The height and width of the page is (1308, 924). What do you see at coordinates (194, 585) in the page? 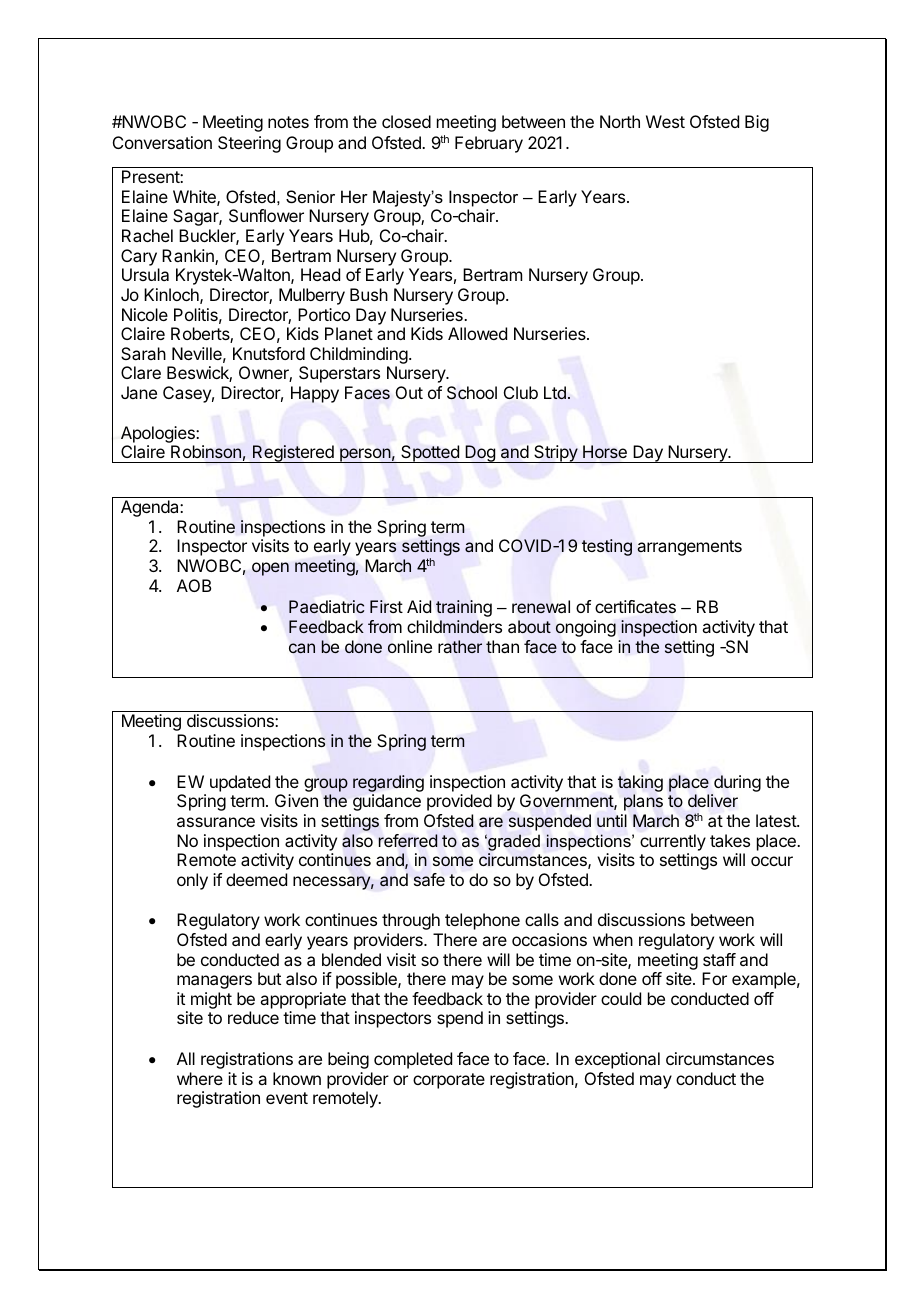
I see `AOB` at bounding box center [194, 585].
